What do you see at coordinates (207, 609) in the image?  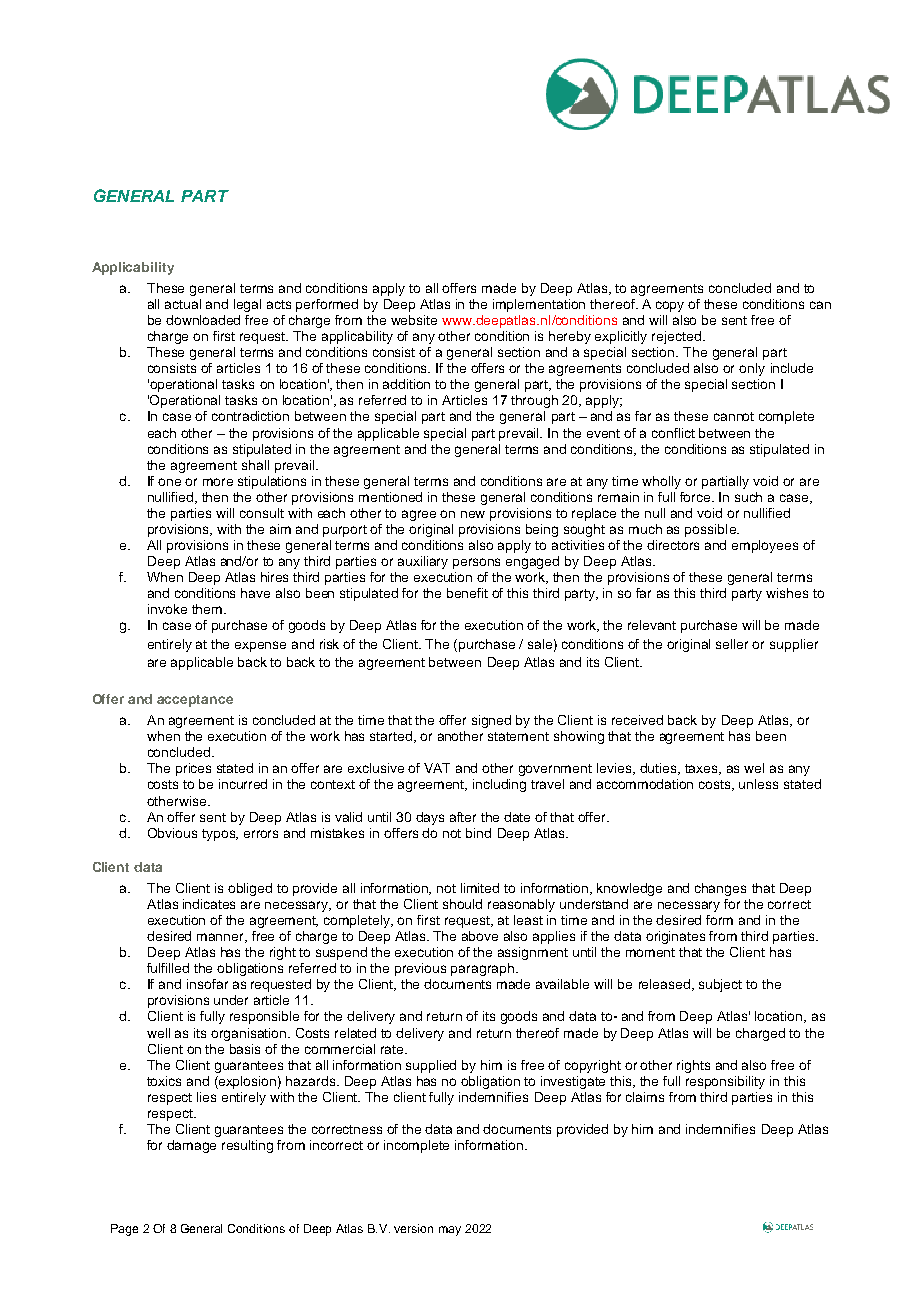 I see `them` at bounding box center [207, 609].
